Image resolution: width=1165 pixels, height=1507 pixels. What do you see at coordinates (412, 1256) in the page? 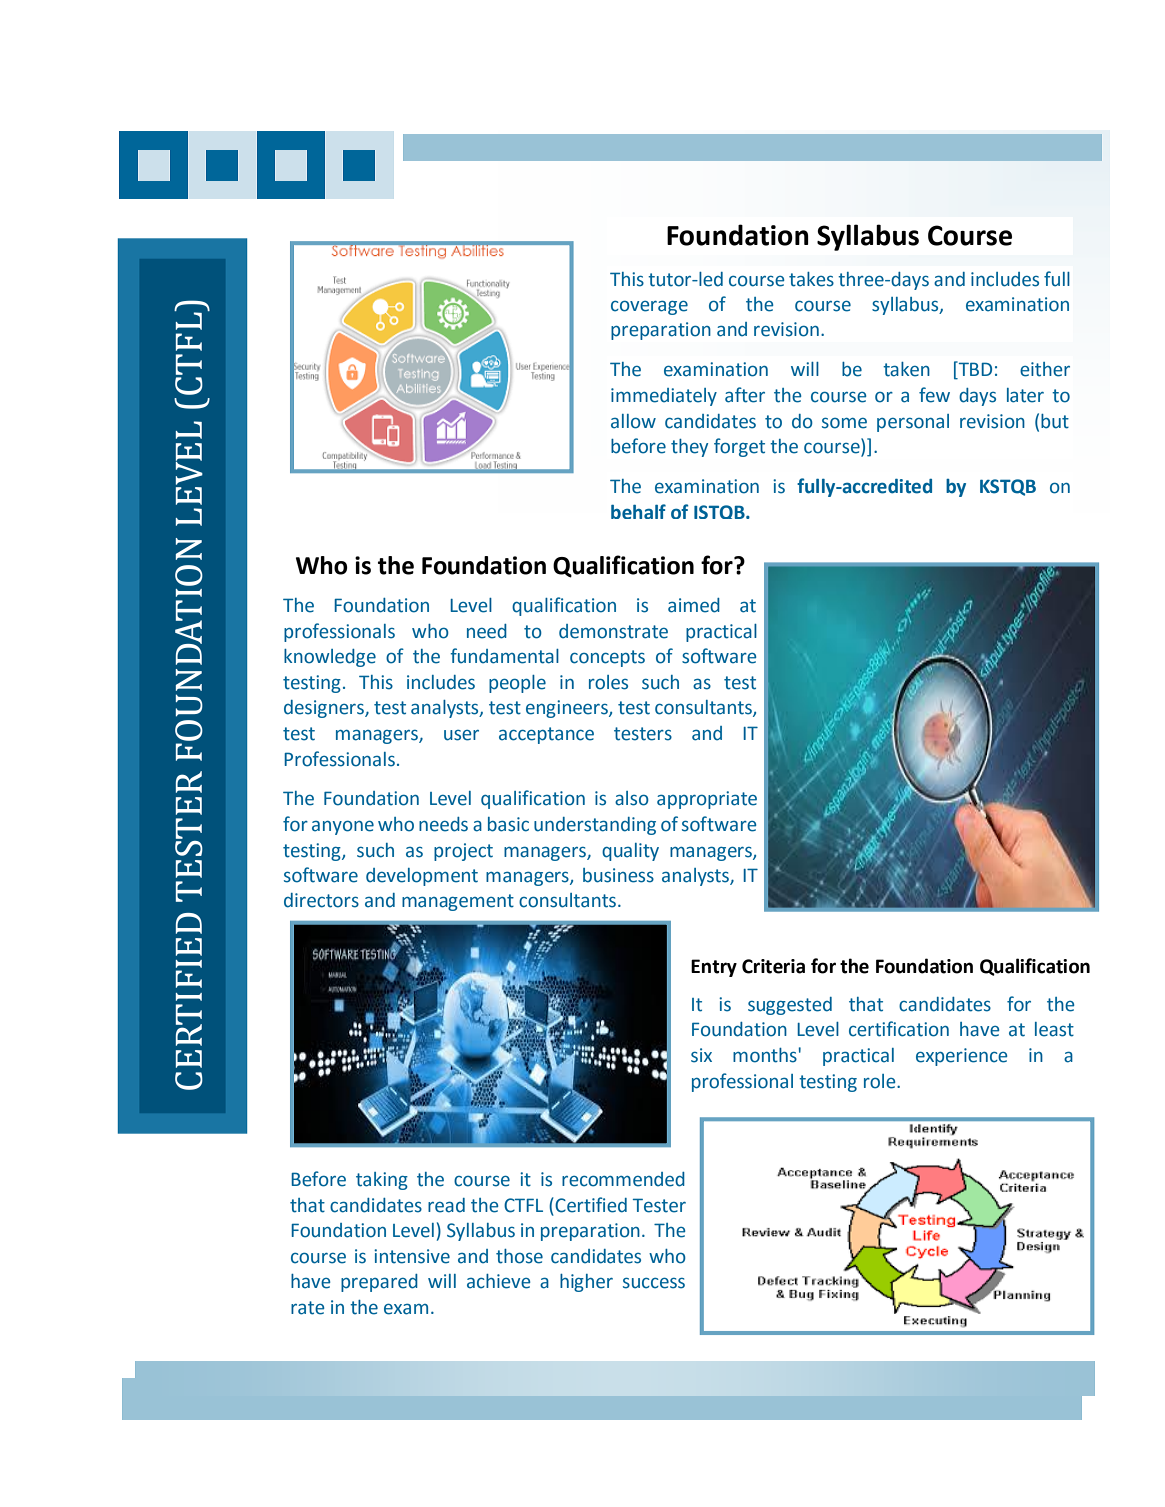
I see `intensive` at bounding box center [412, 1256].
